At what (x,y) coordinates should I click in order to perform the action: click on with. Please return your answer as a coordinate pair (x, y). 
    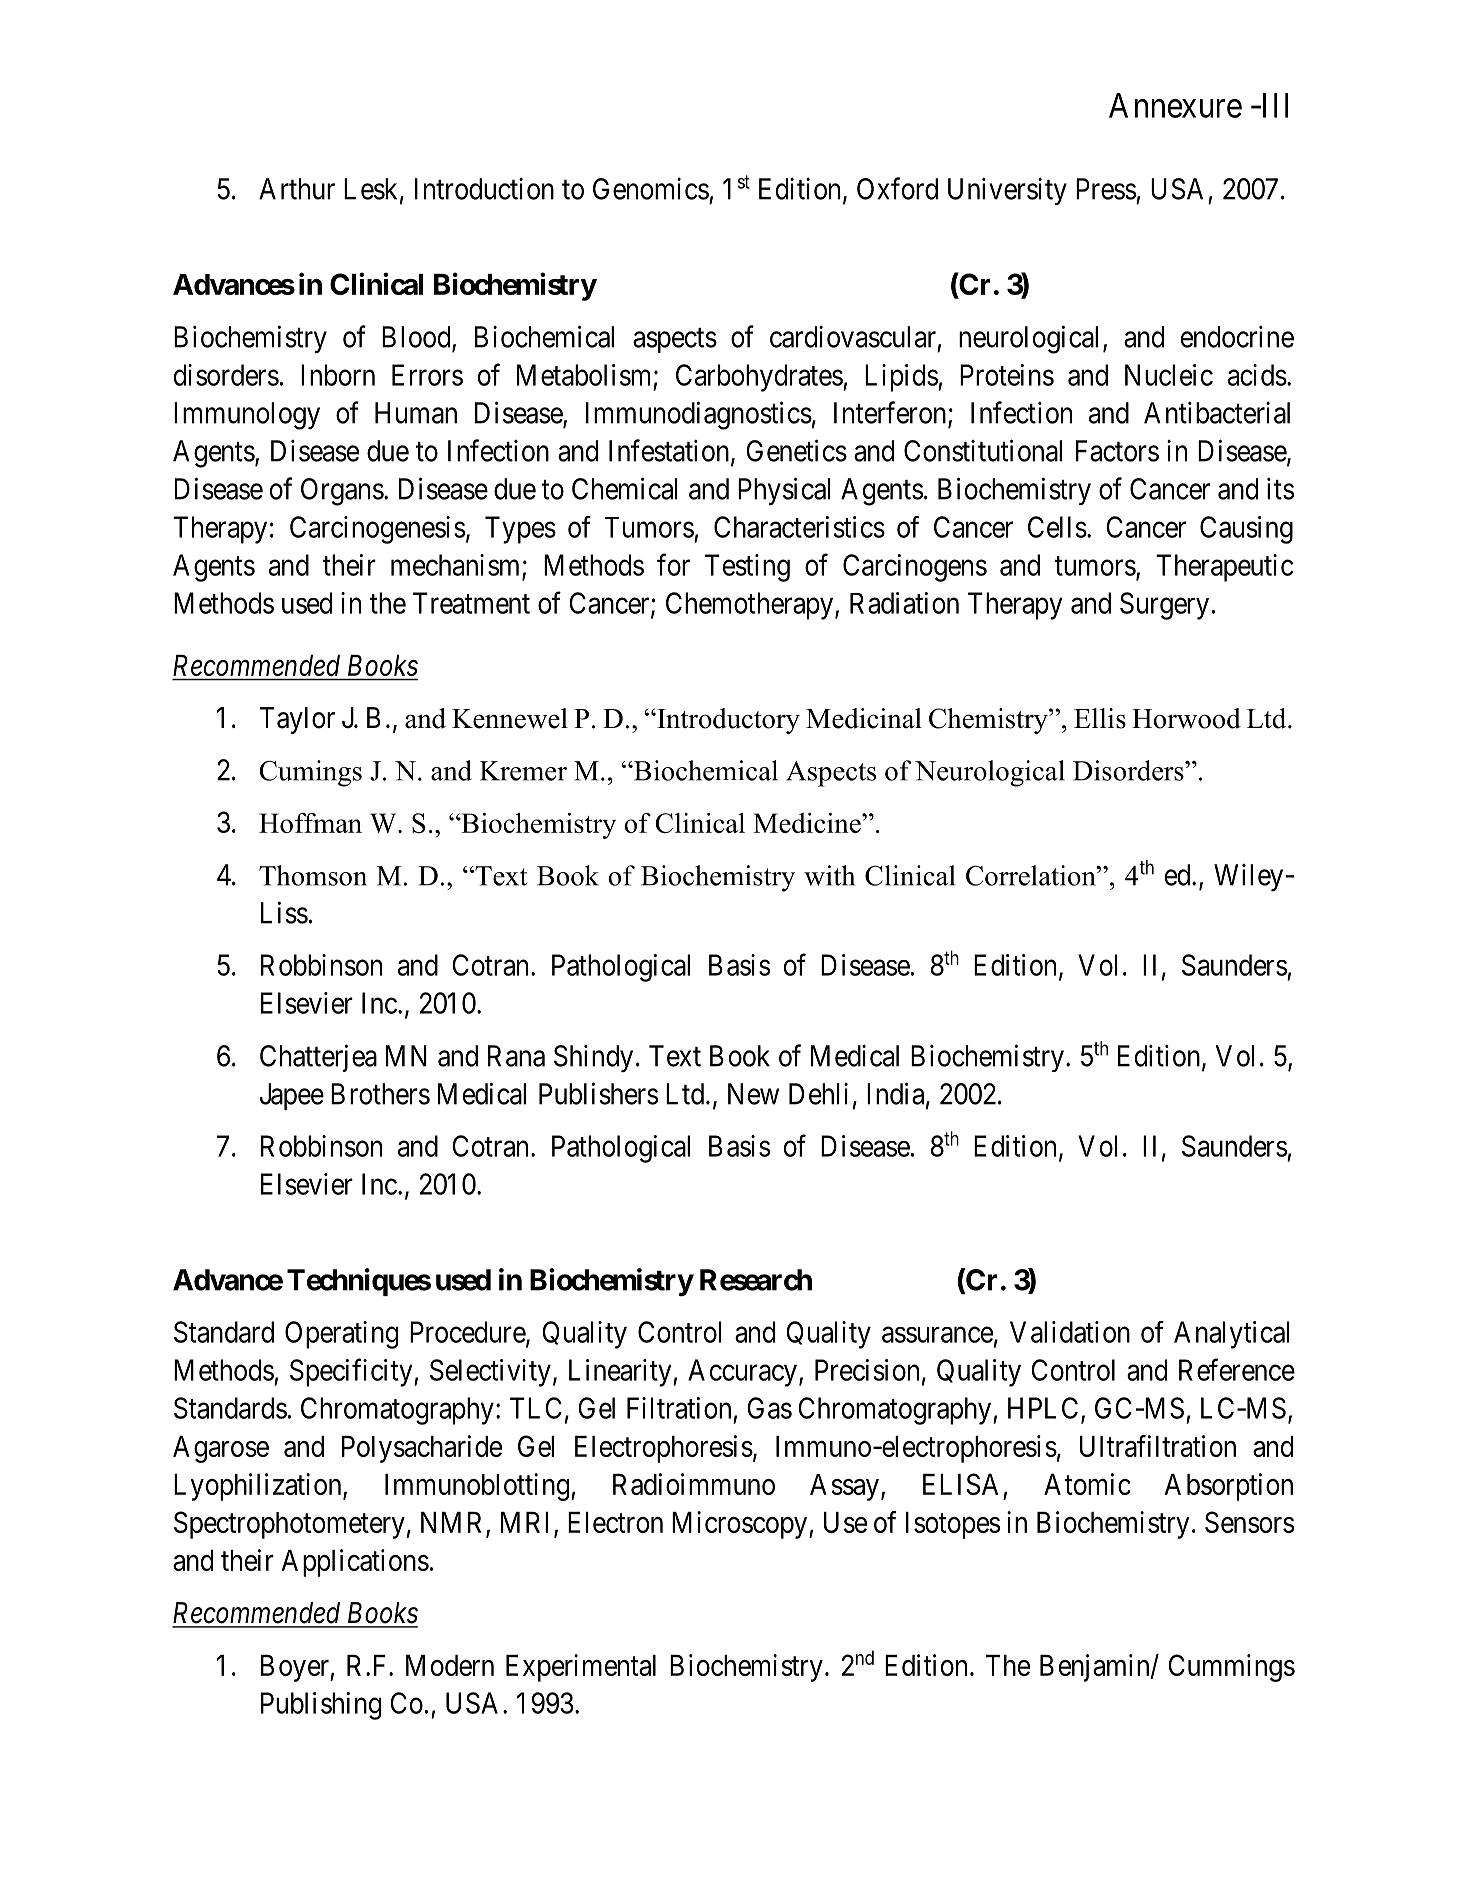
    Looking at the image, I should click on (829, 875).
